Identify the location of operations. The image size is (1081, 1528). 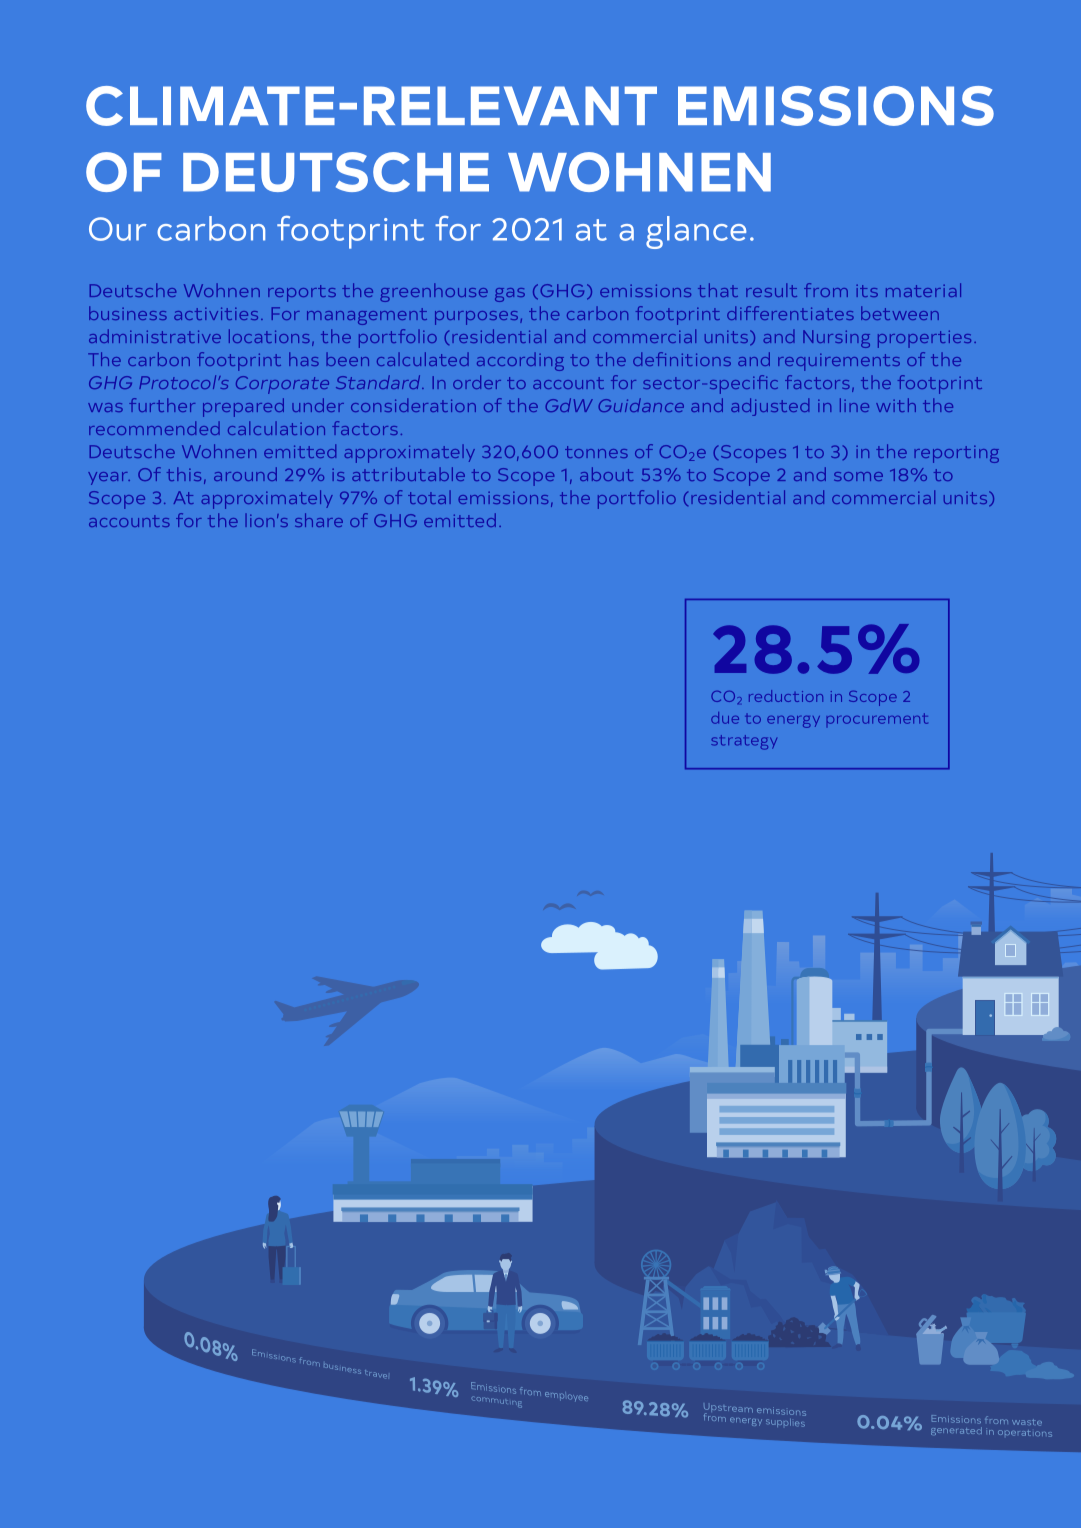
(1025, 1433).
